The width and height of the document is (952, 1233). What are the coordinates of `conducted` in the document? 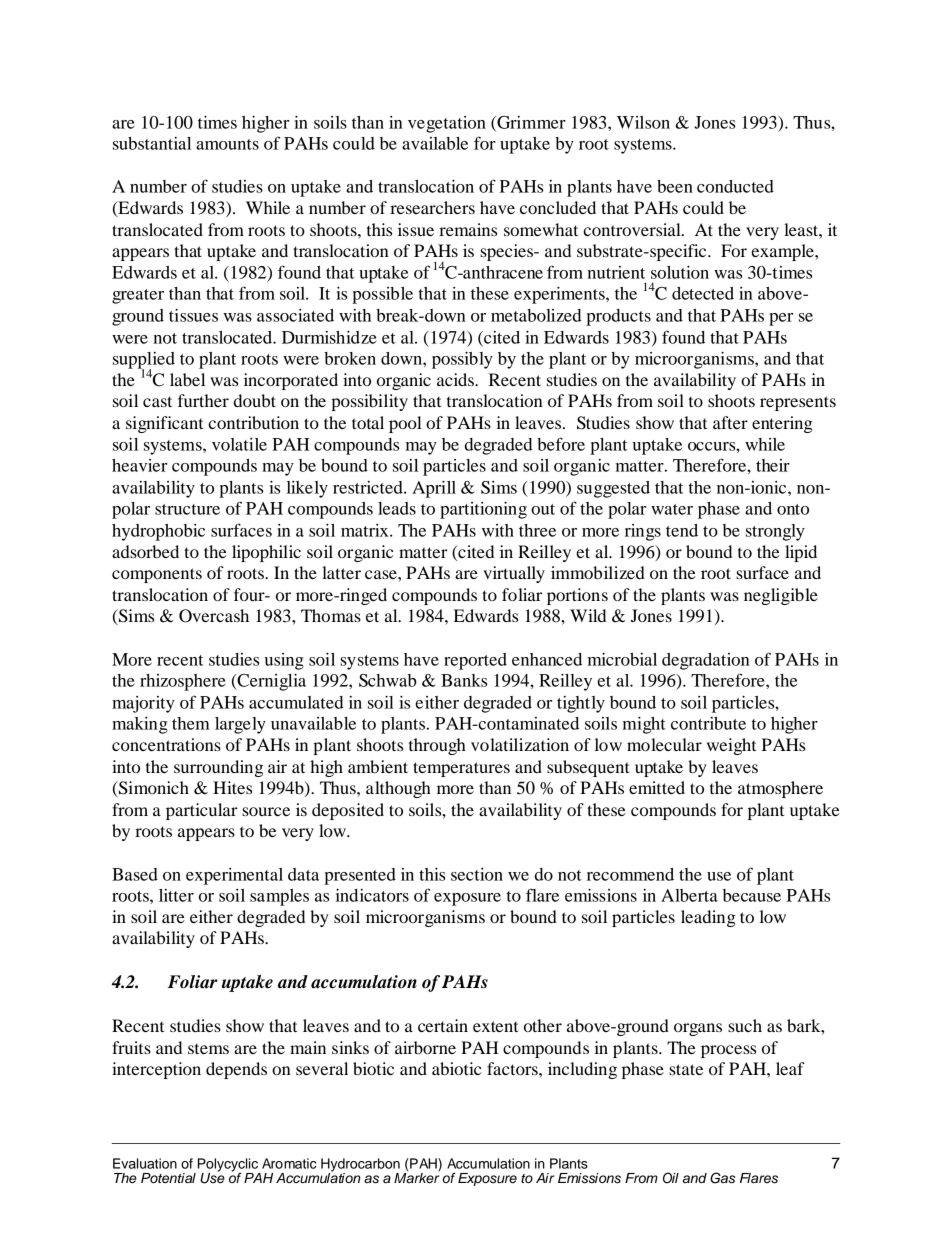 It's located at (735, 186).
